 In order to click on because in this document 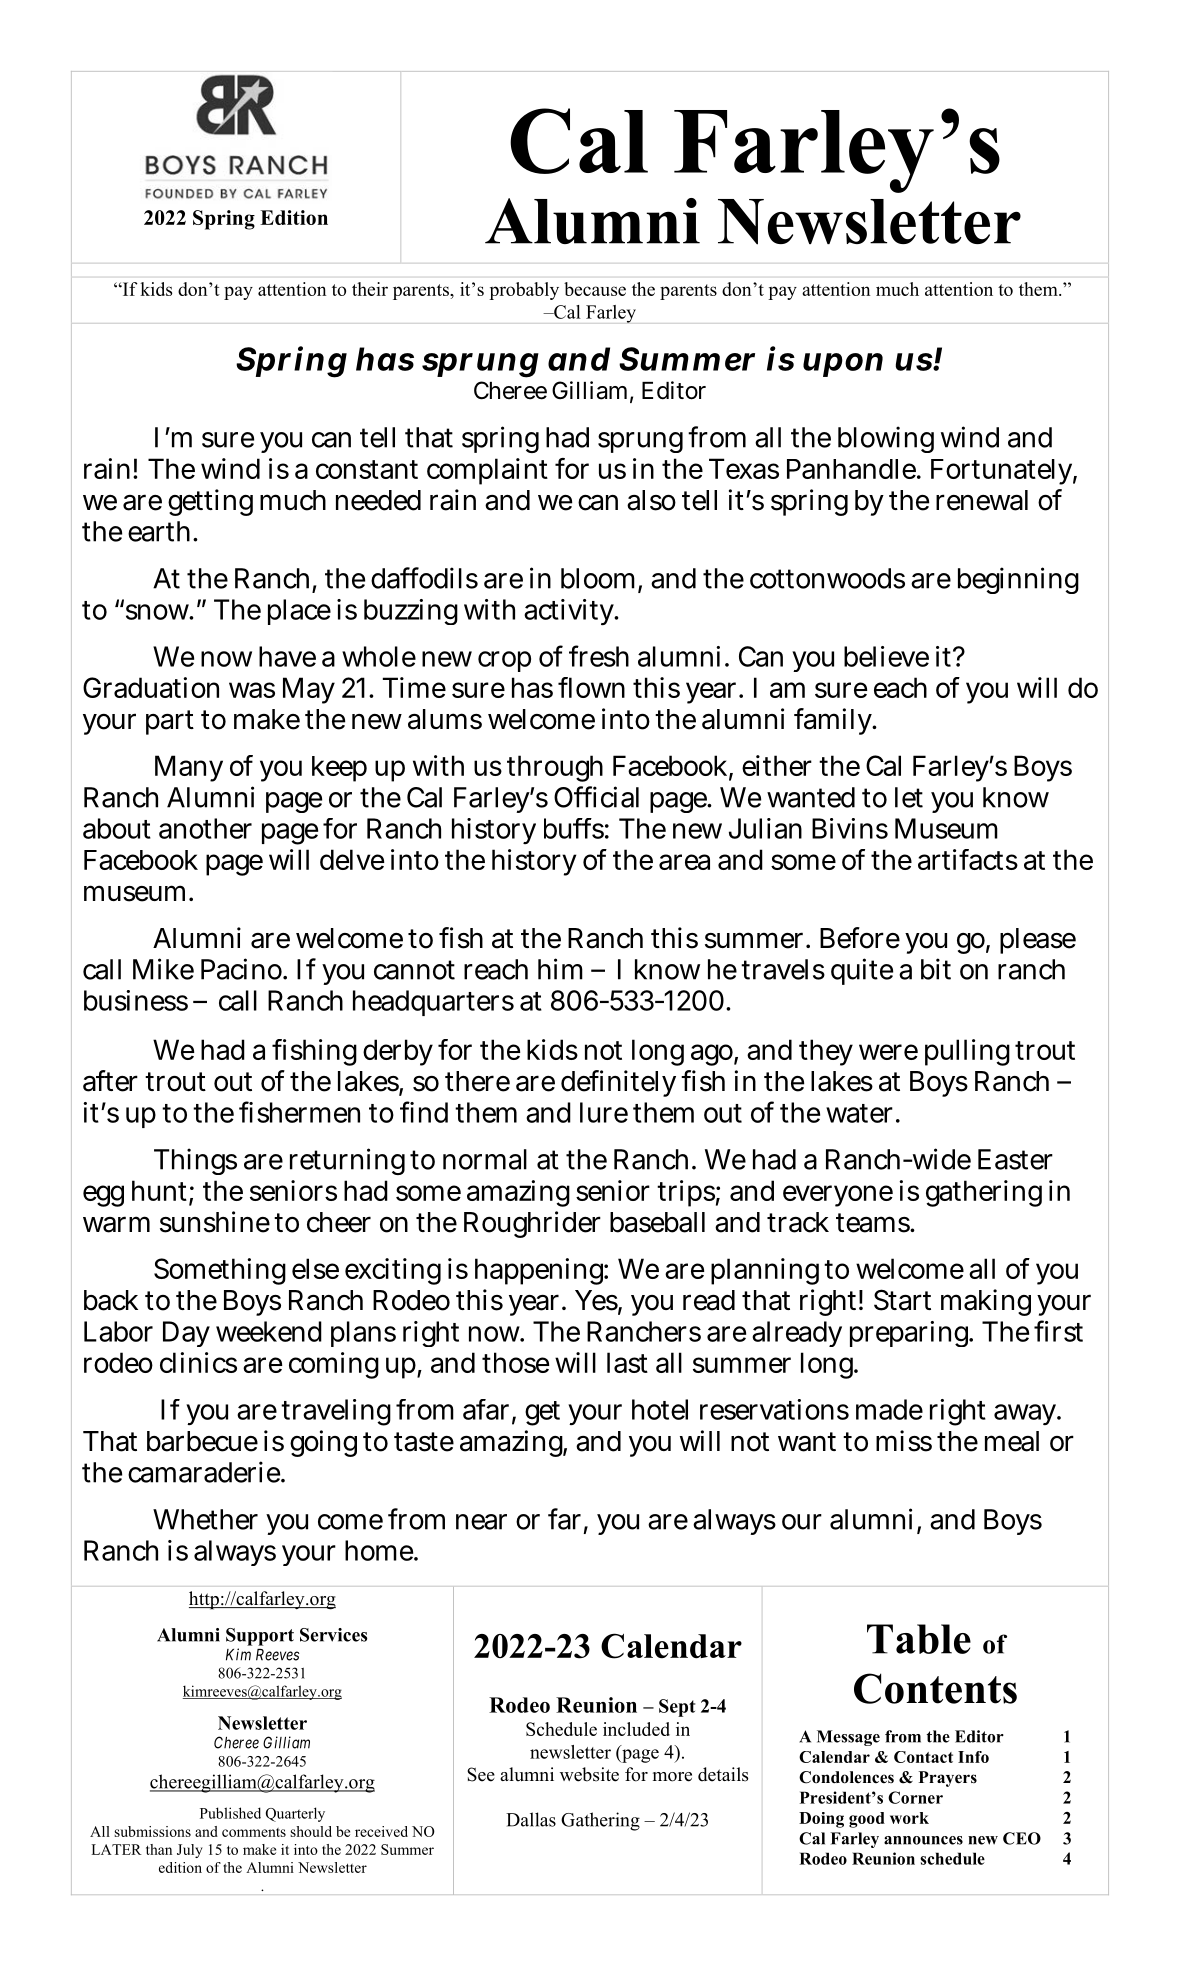, I will do `click(595, 289)`.
